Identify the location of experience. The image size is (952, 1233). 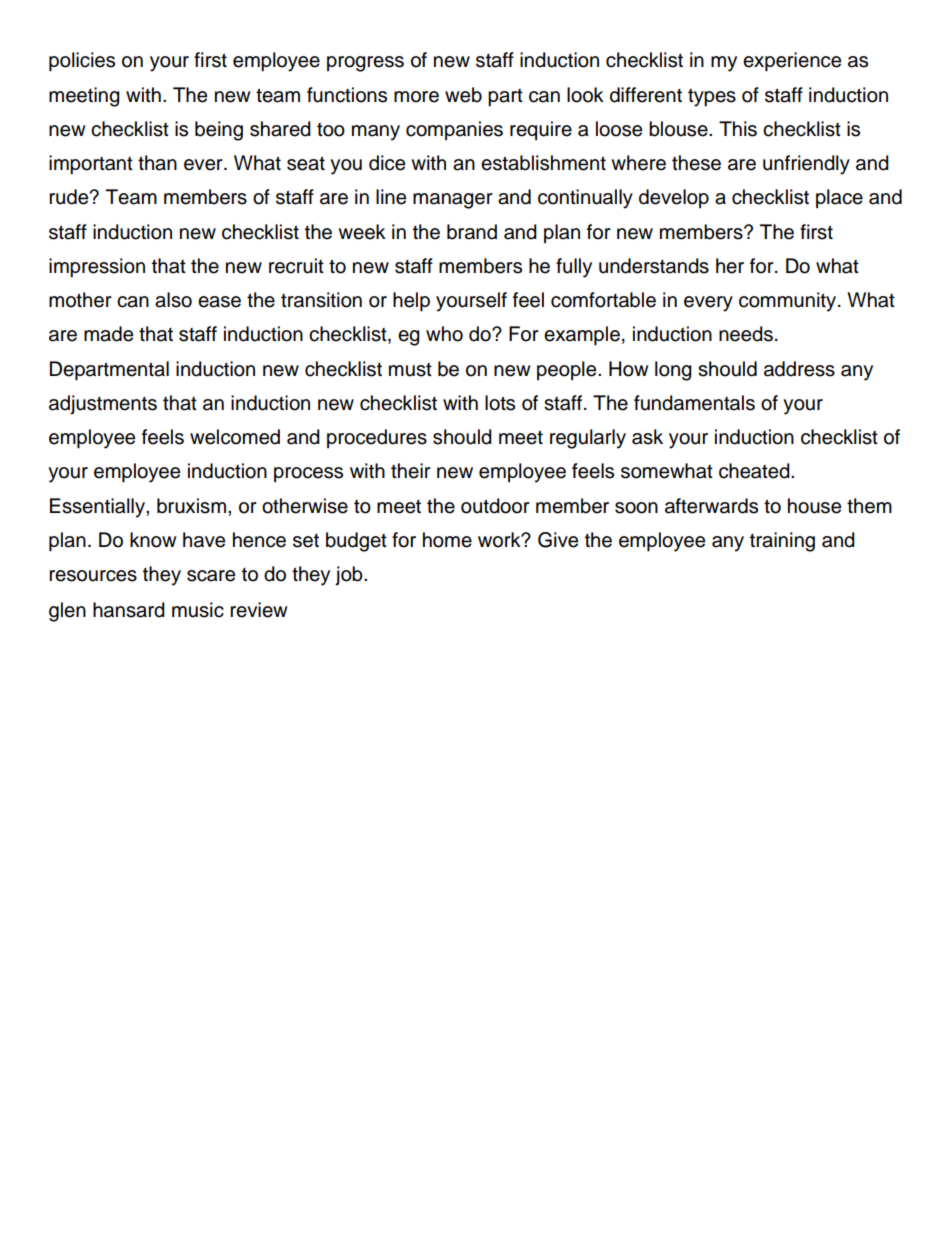
(792, 62).
